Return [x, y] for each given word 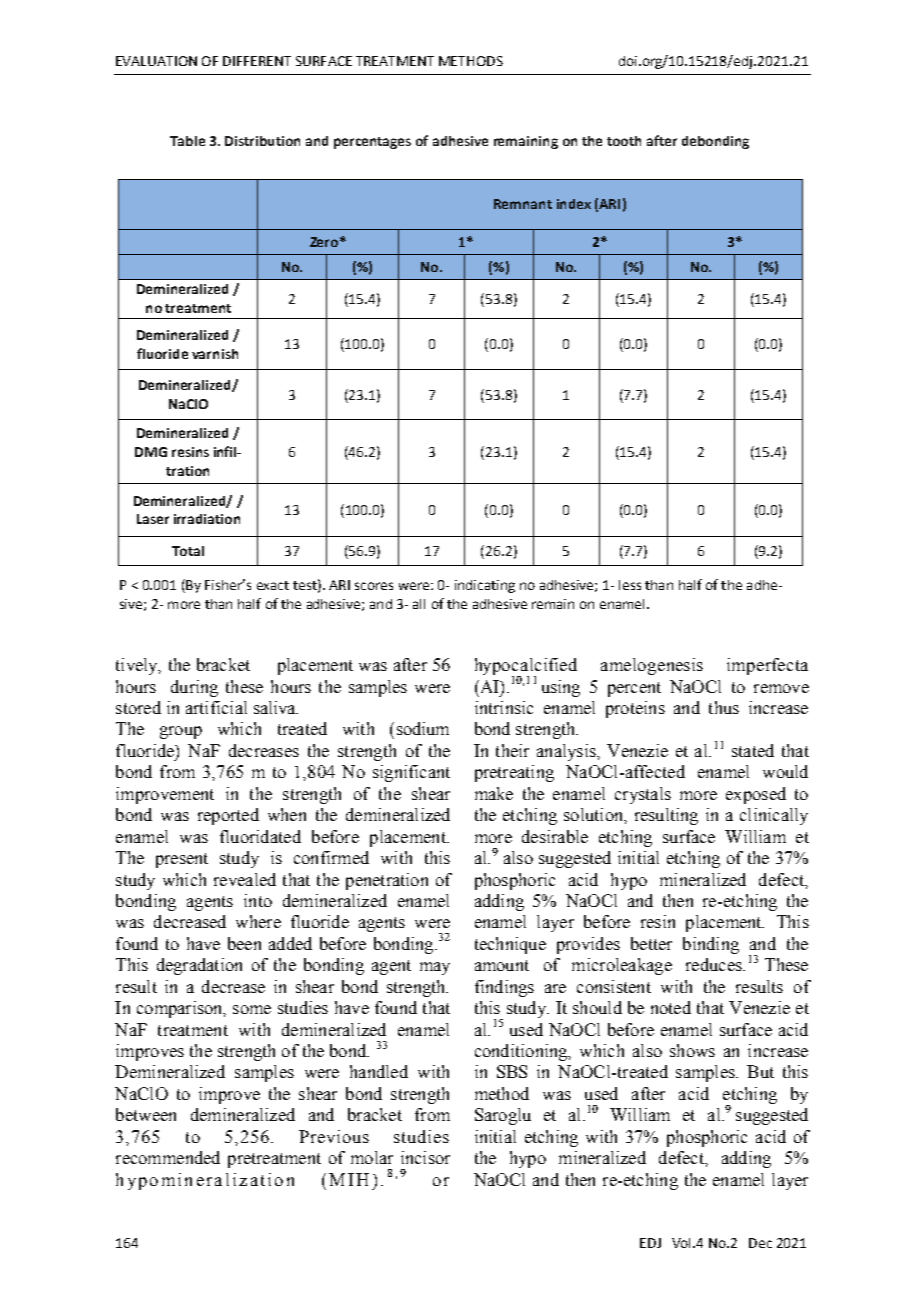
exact [273, 585]
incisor [425, 1157]
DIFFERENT [257, 61]
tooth [624, 141]
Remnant [523, 204]
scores [374, 586]
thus [724, 707]
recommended [168, 1157]
